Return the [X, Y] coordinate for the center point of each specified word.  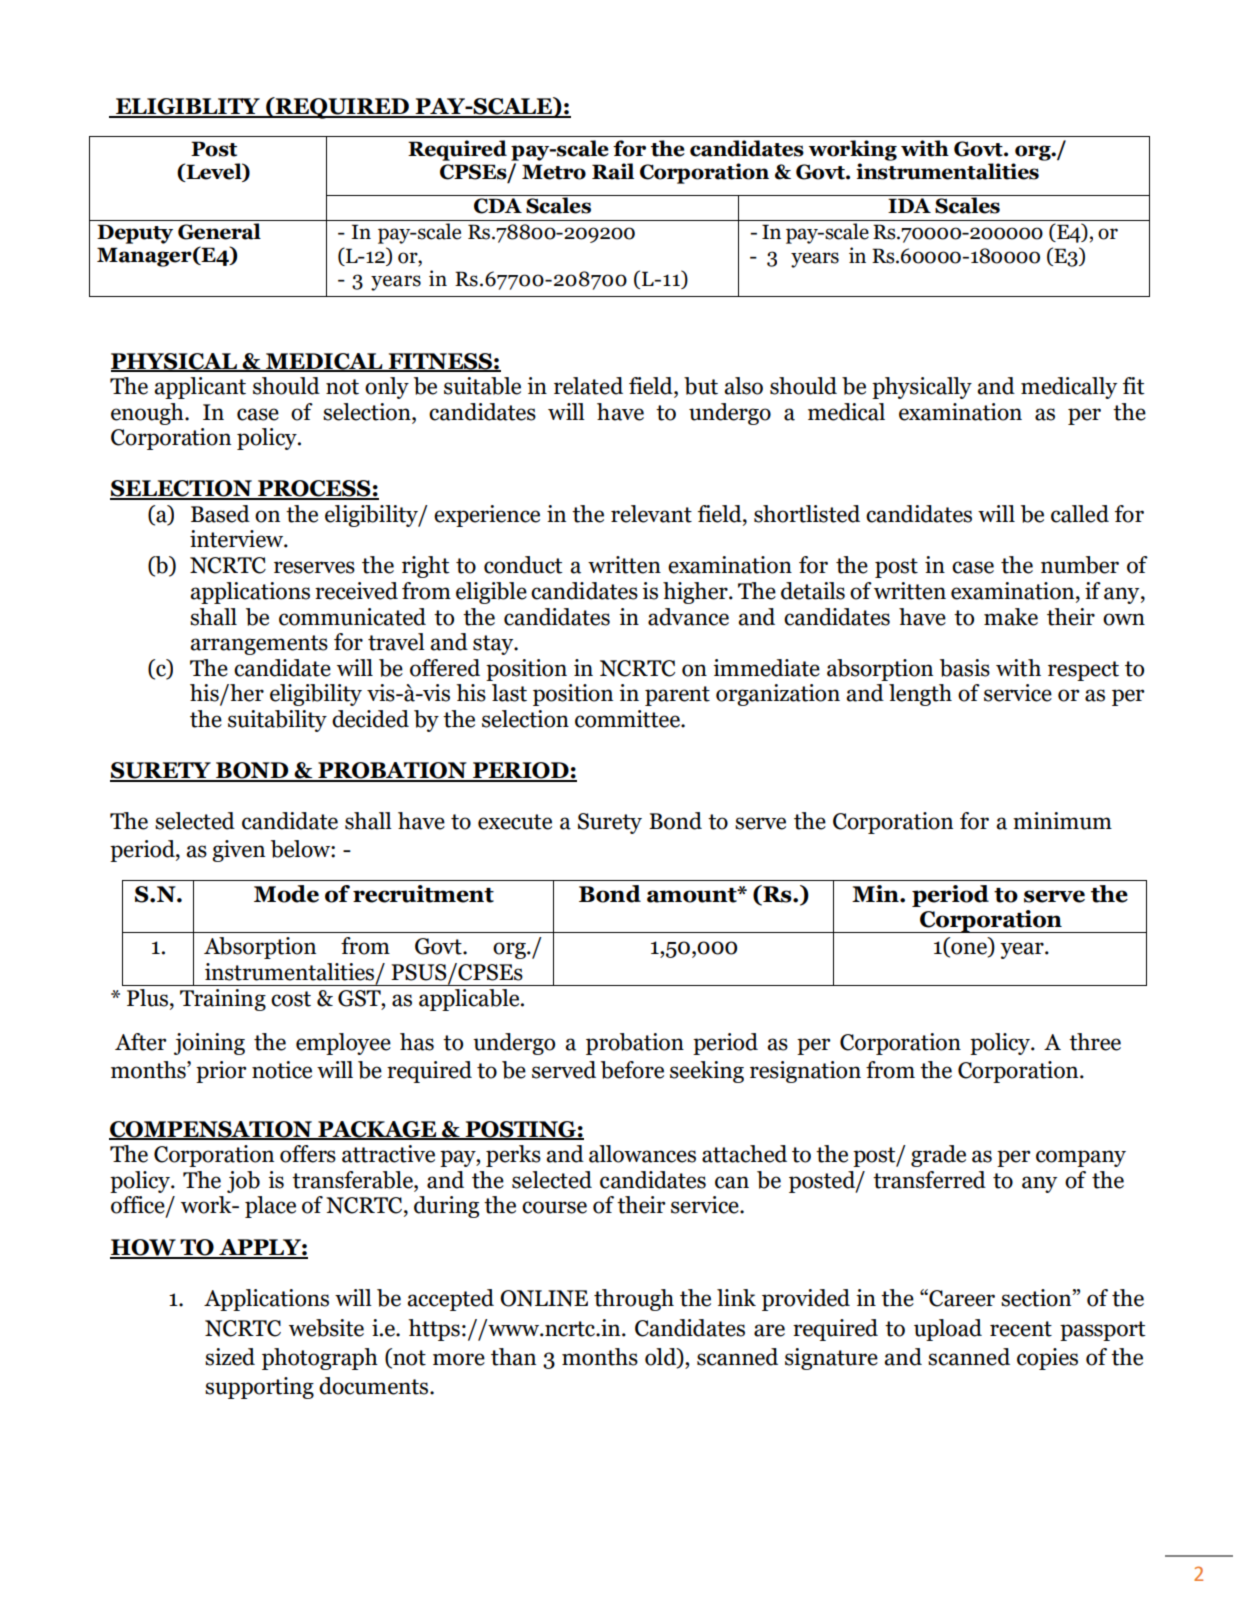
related [588, 386]
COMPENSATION [211, 1130]
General [219, 231]
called [1080, 514]
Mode [286, 894]
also [743, 386]
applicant [200, 388]
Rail [613, 171]
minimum [1062, 821]
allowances [642, 1154]
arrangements [259, 645]
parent [677, 696]
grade [938, 1156]
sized [230, 1357]
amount [693, 895]
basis [965, 668]
